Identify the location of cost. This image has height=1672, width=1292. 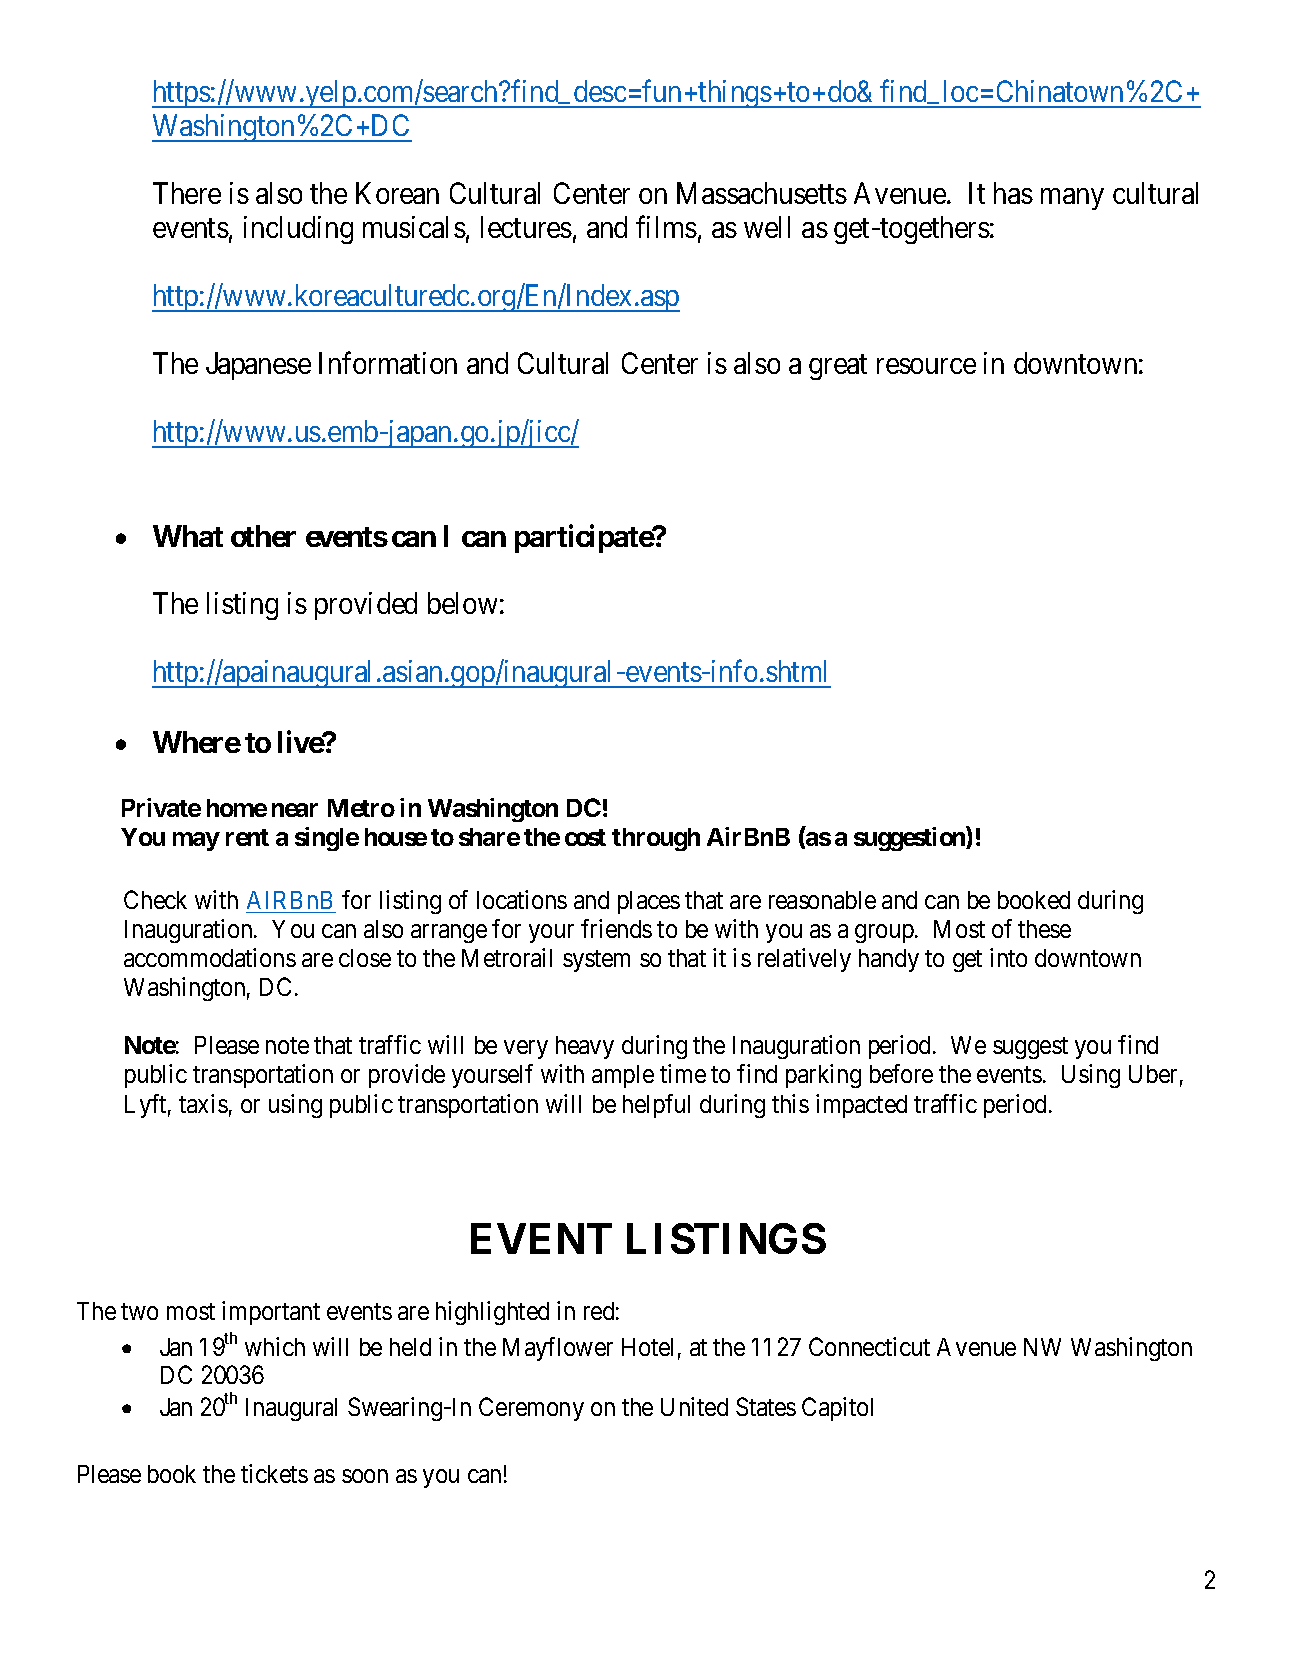
(585, 837).
